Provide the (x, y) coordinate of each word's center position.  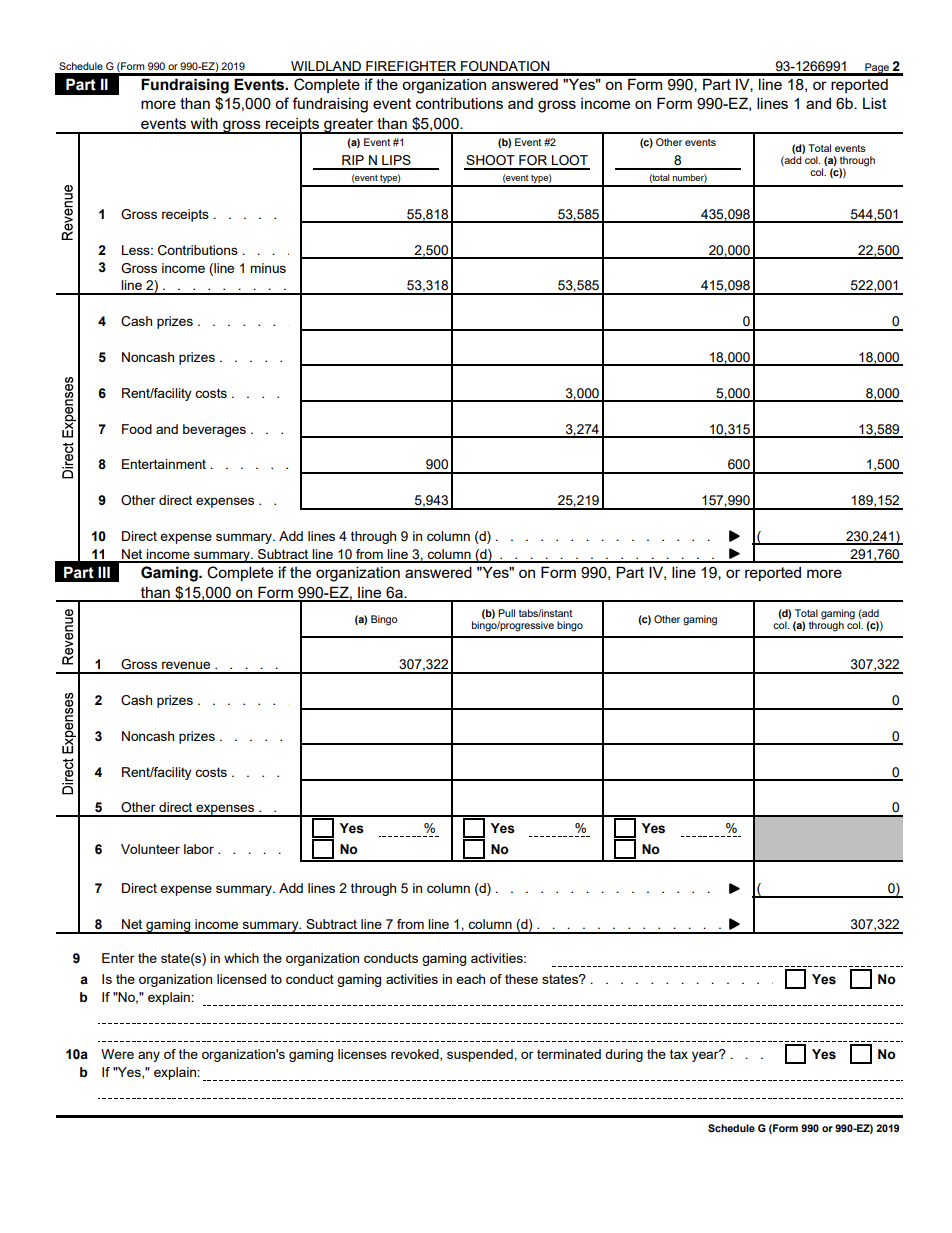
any (149, 1056)
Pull (506, 613)
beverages (214, 430)
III (104, 572)
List (875, 103)
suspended (481, 1055)
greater (349, 126)
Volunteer (150, 849)
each (470, 979)
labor (199, 849)
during (624, 1055)
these (521, 979)
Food (137, 429)
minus (268, 268)
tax (679, 1054)
